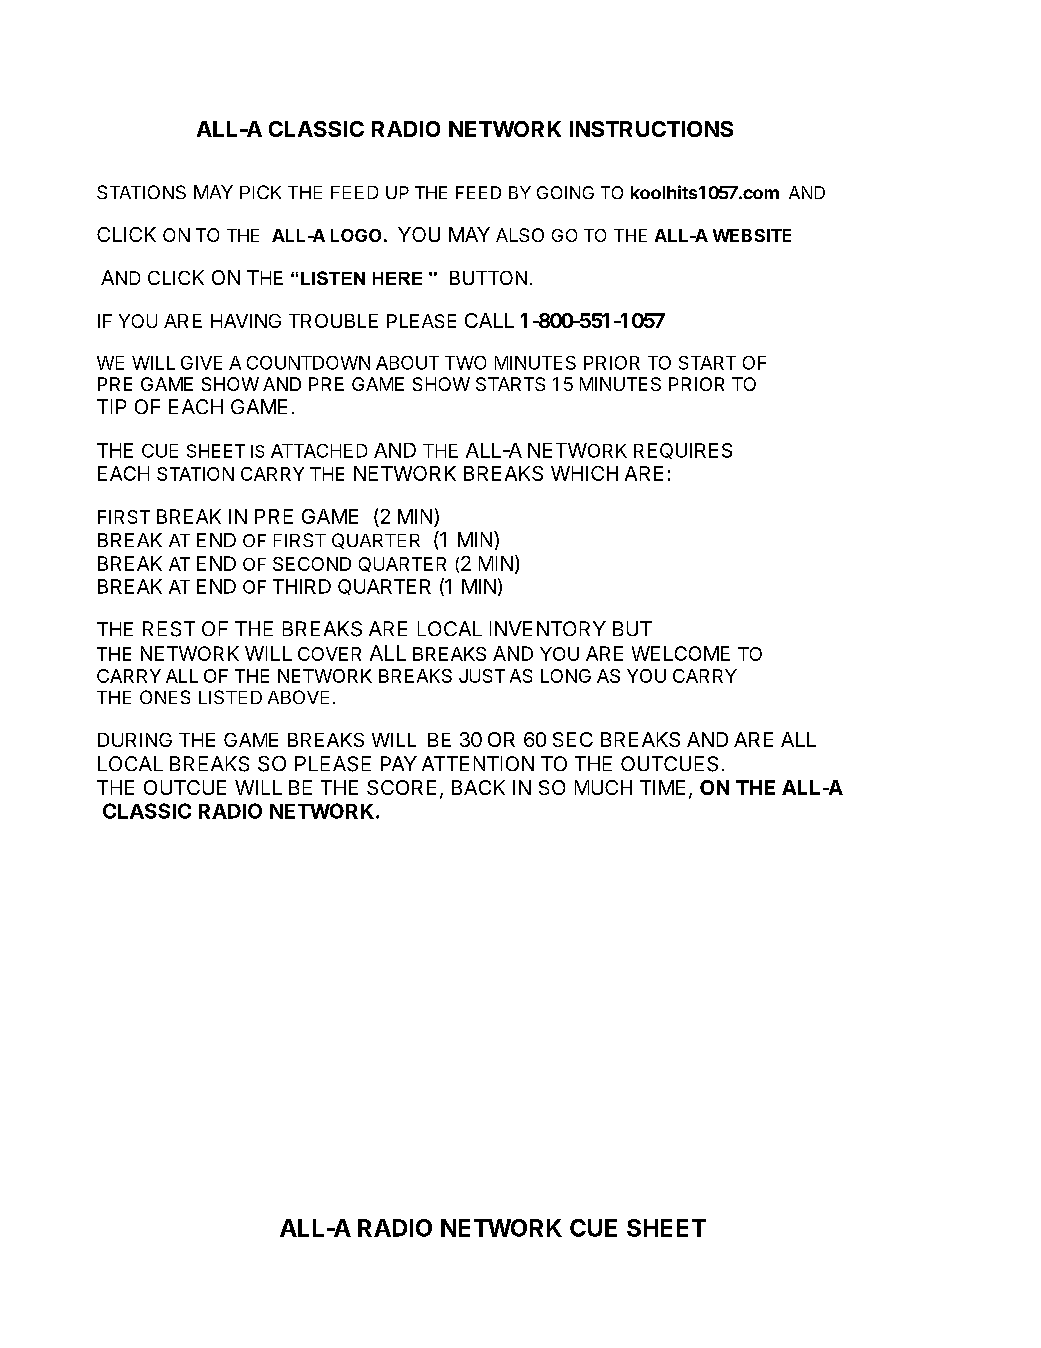  I want to click on GOING, so click(565, 192).
